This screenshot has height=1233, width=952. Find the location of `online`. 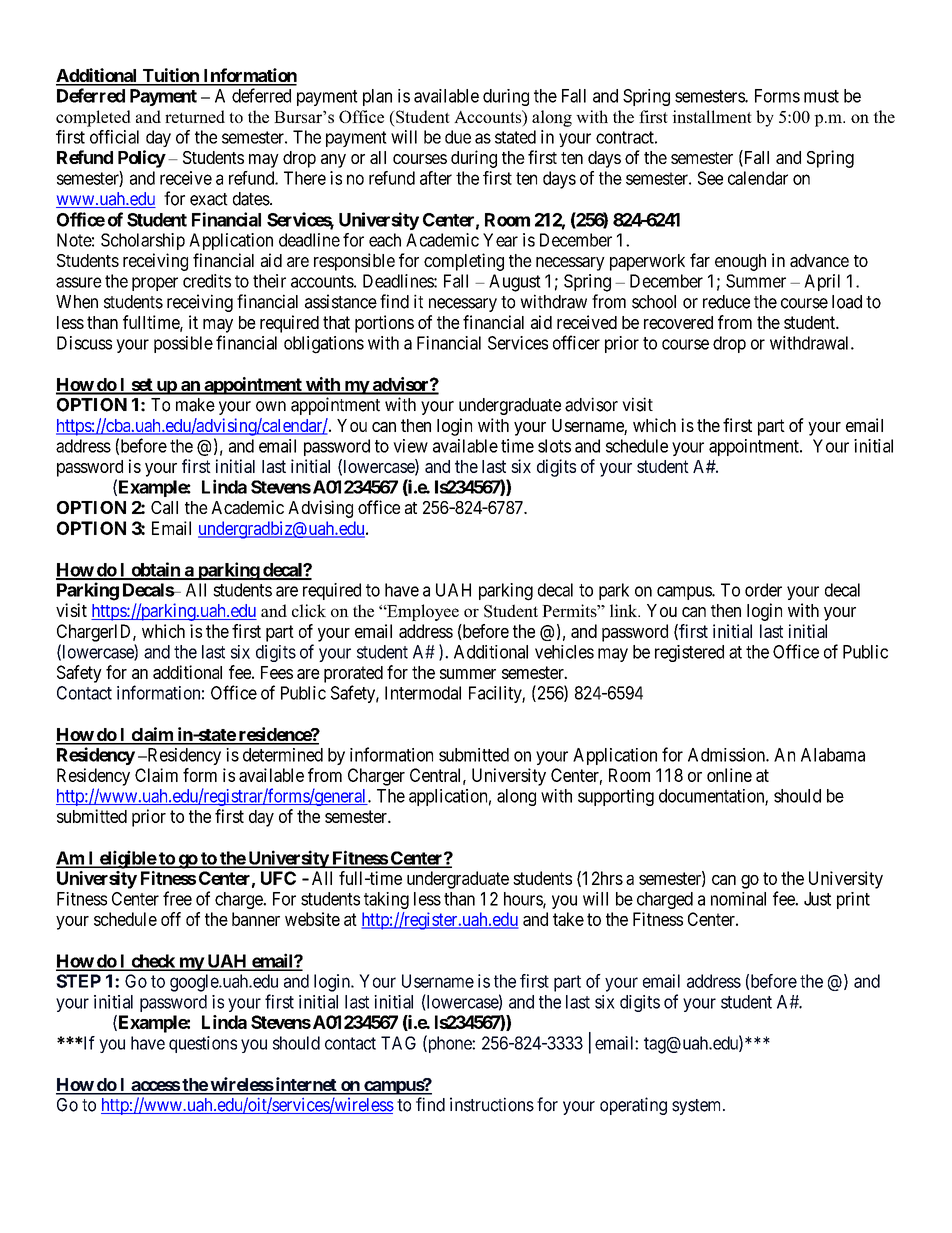

online is located at coordinates (729, 775).
